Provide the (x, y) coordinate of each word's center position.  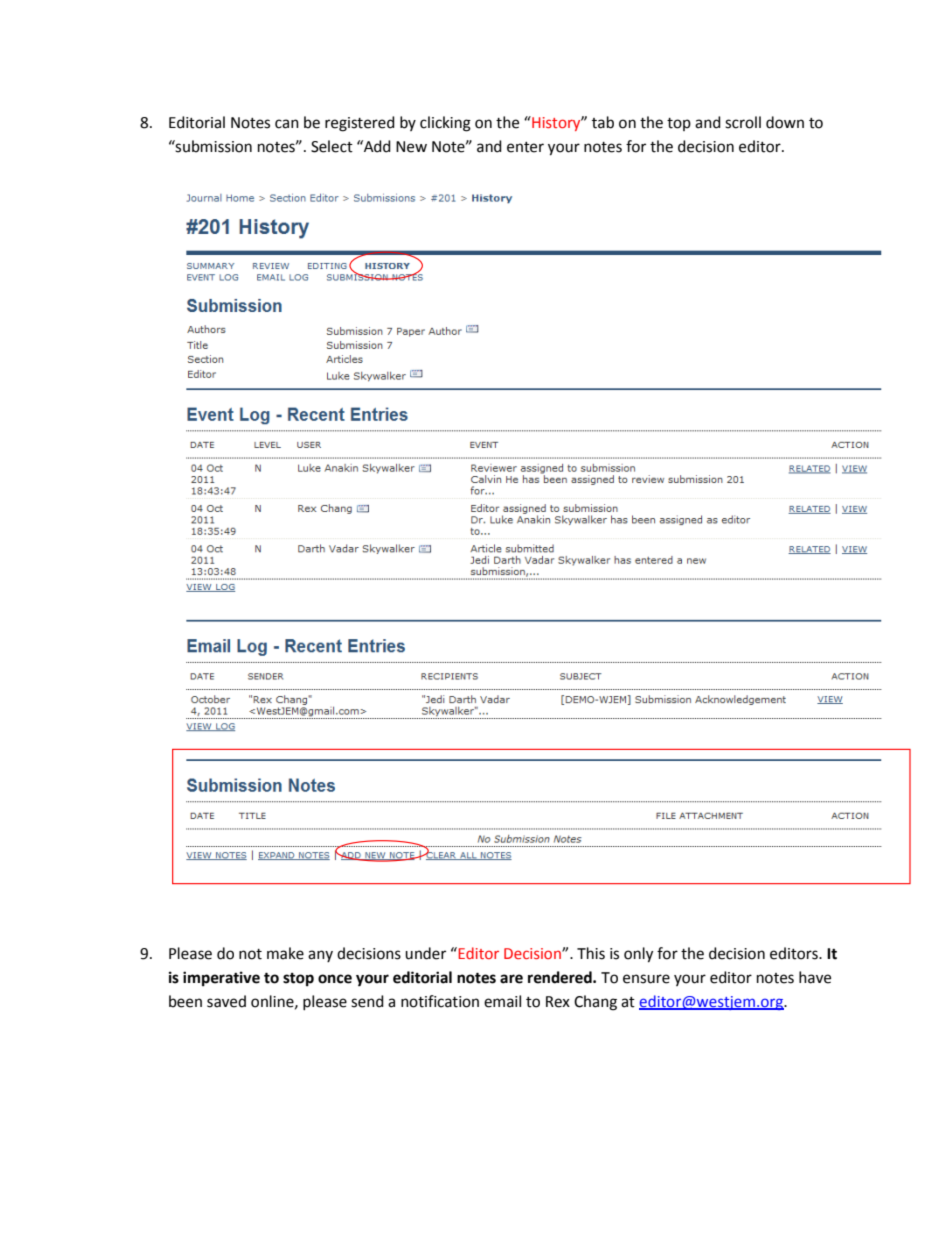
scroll (743, 122)
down (785, 122)
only (638, 955)
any (320, 956)
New (411, 147)
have (815, 977)
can (287, 124)
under (425, 953)
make (285, 953)
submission (213, 146)
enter (525, 147)
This (591, 953)
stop (298, 980)
